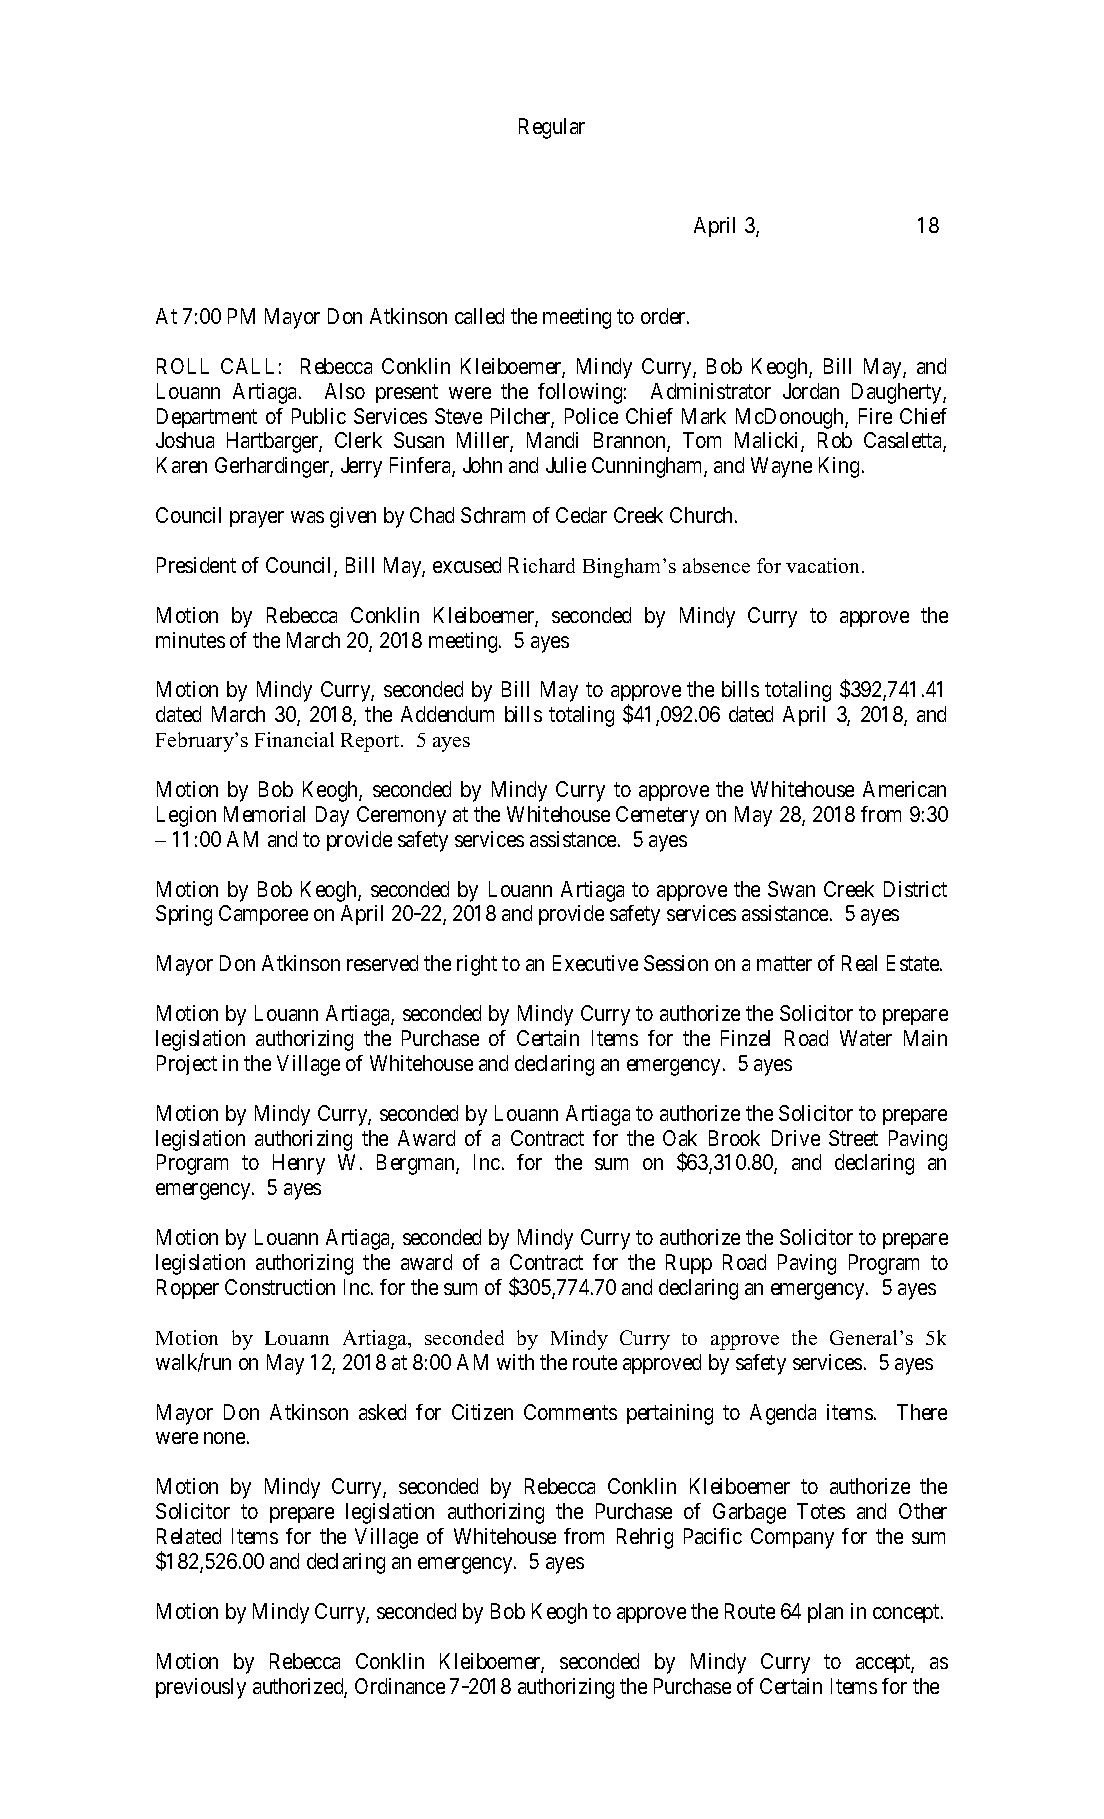  I want to click on Spring, so click(184, 915).
